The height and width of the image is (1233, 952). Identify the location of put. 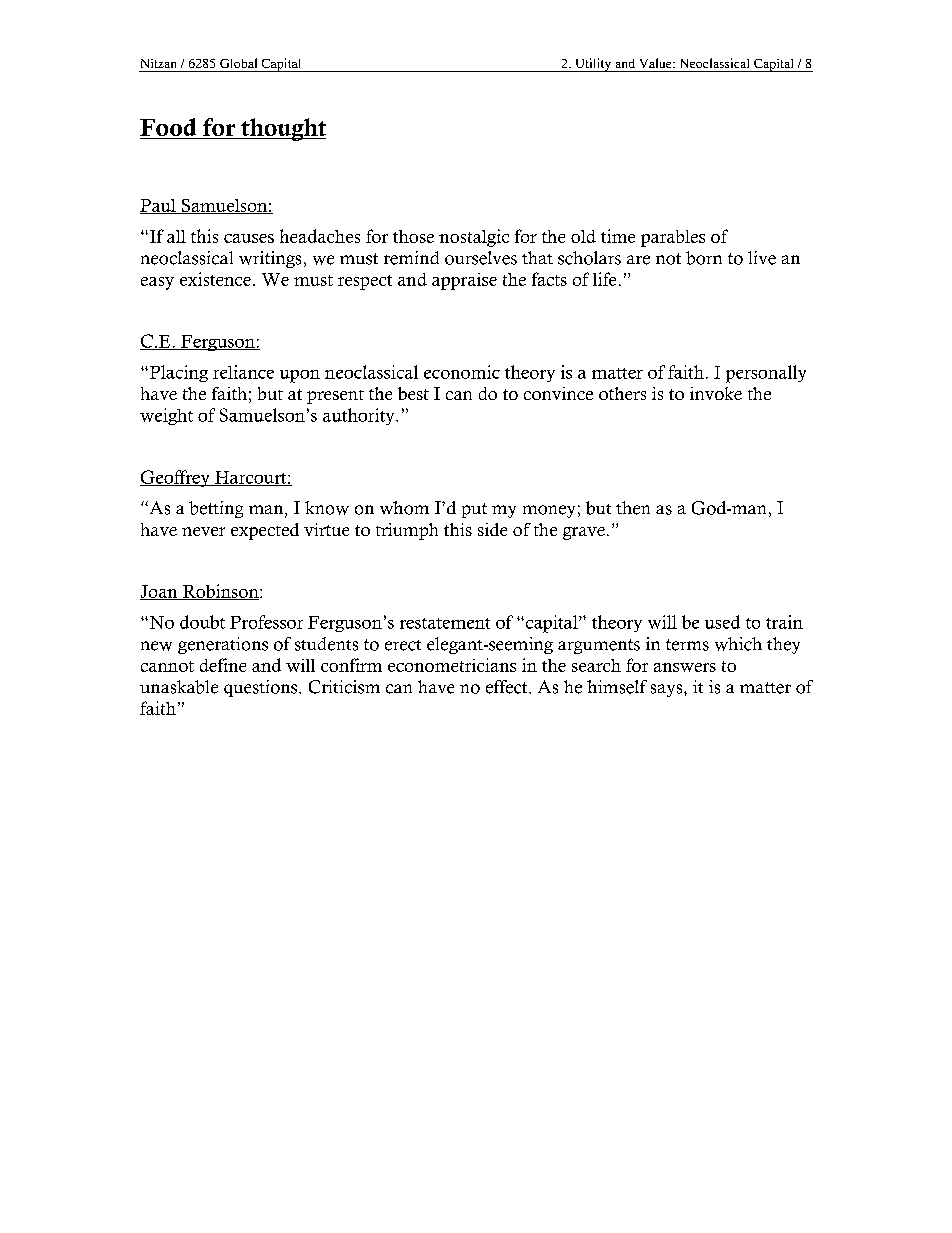
(474, 510).
